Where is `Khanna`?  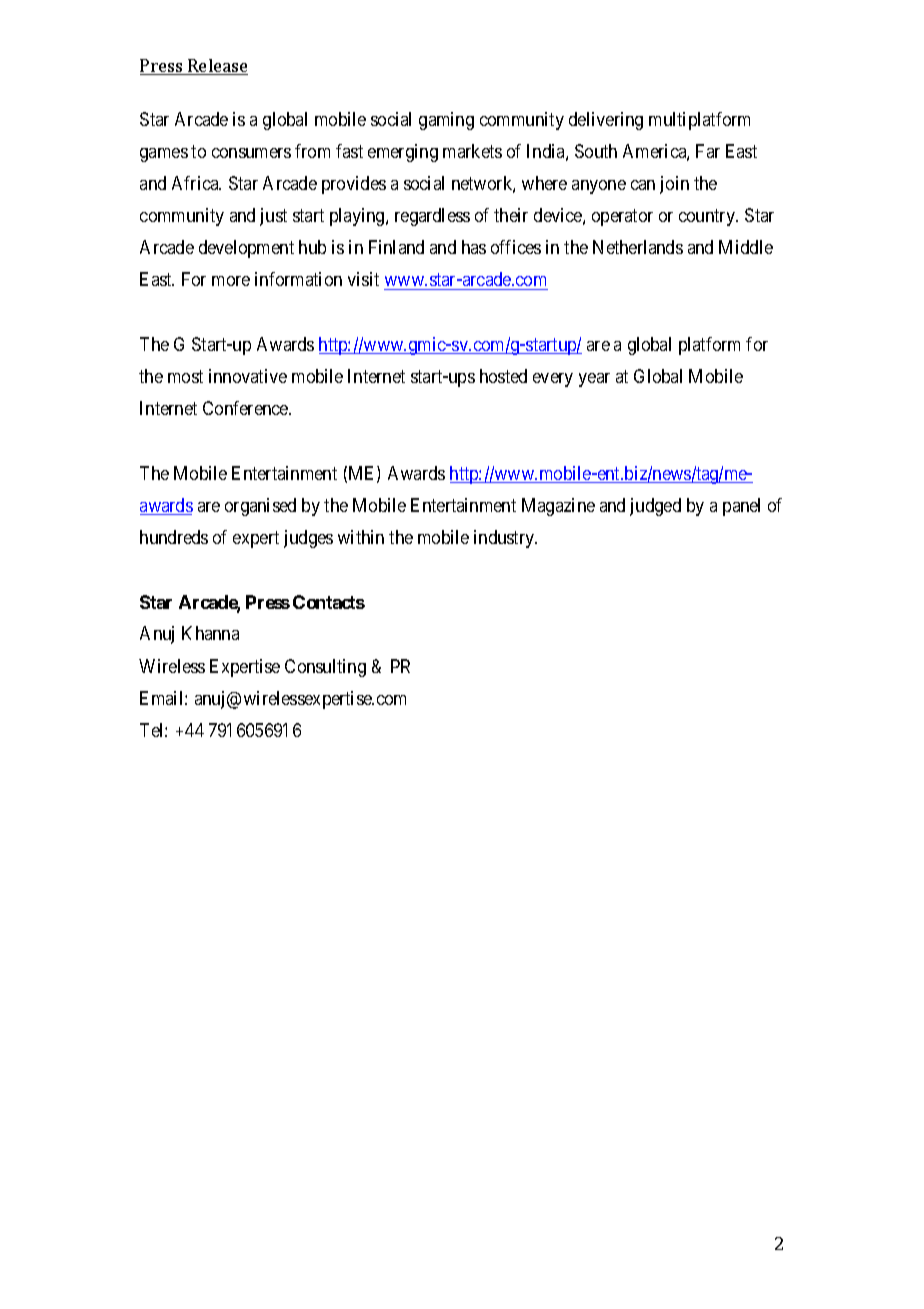
Khanna is located at coordinates (210, 633).
